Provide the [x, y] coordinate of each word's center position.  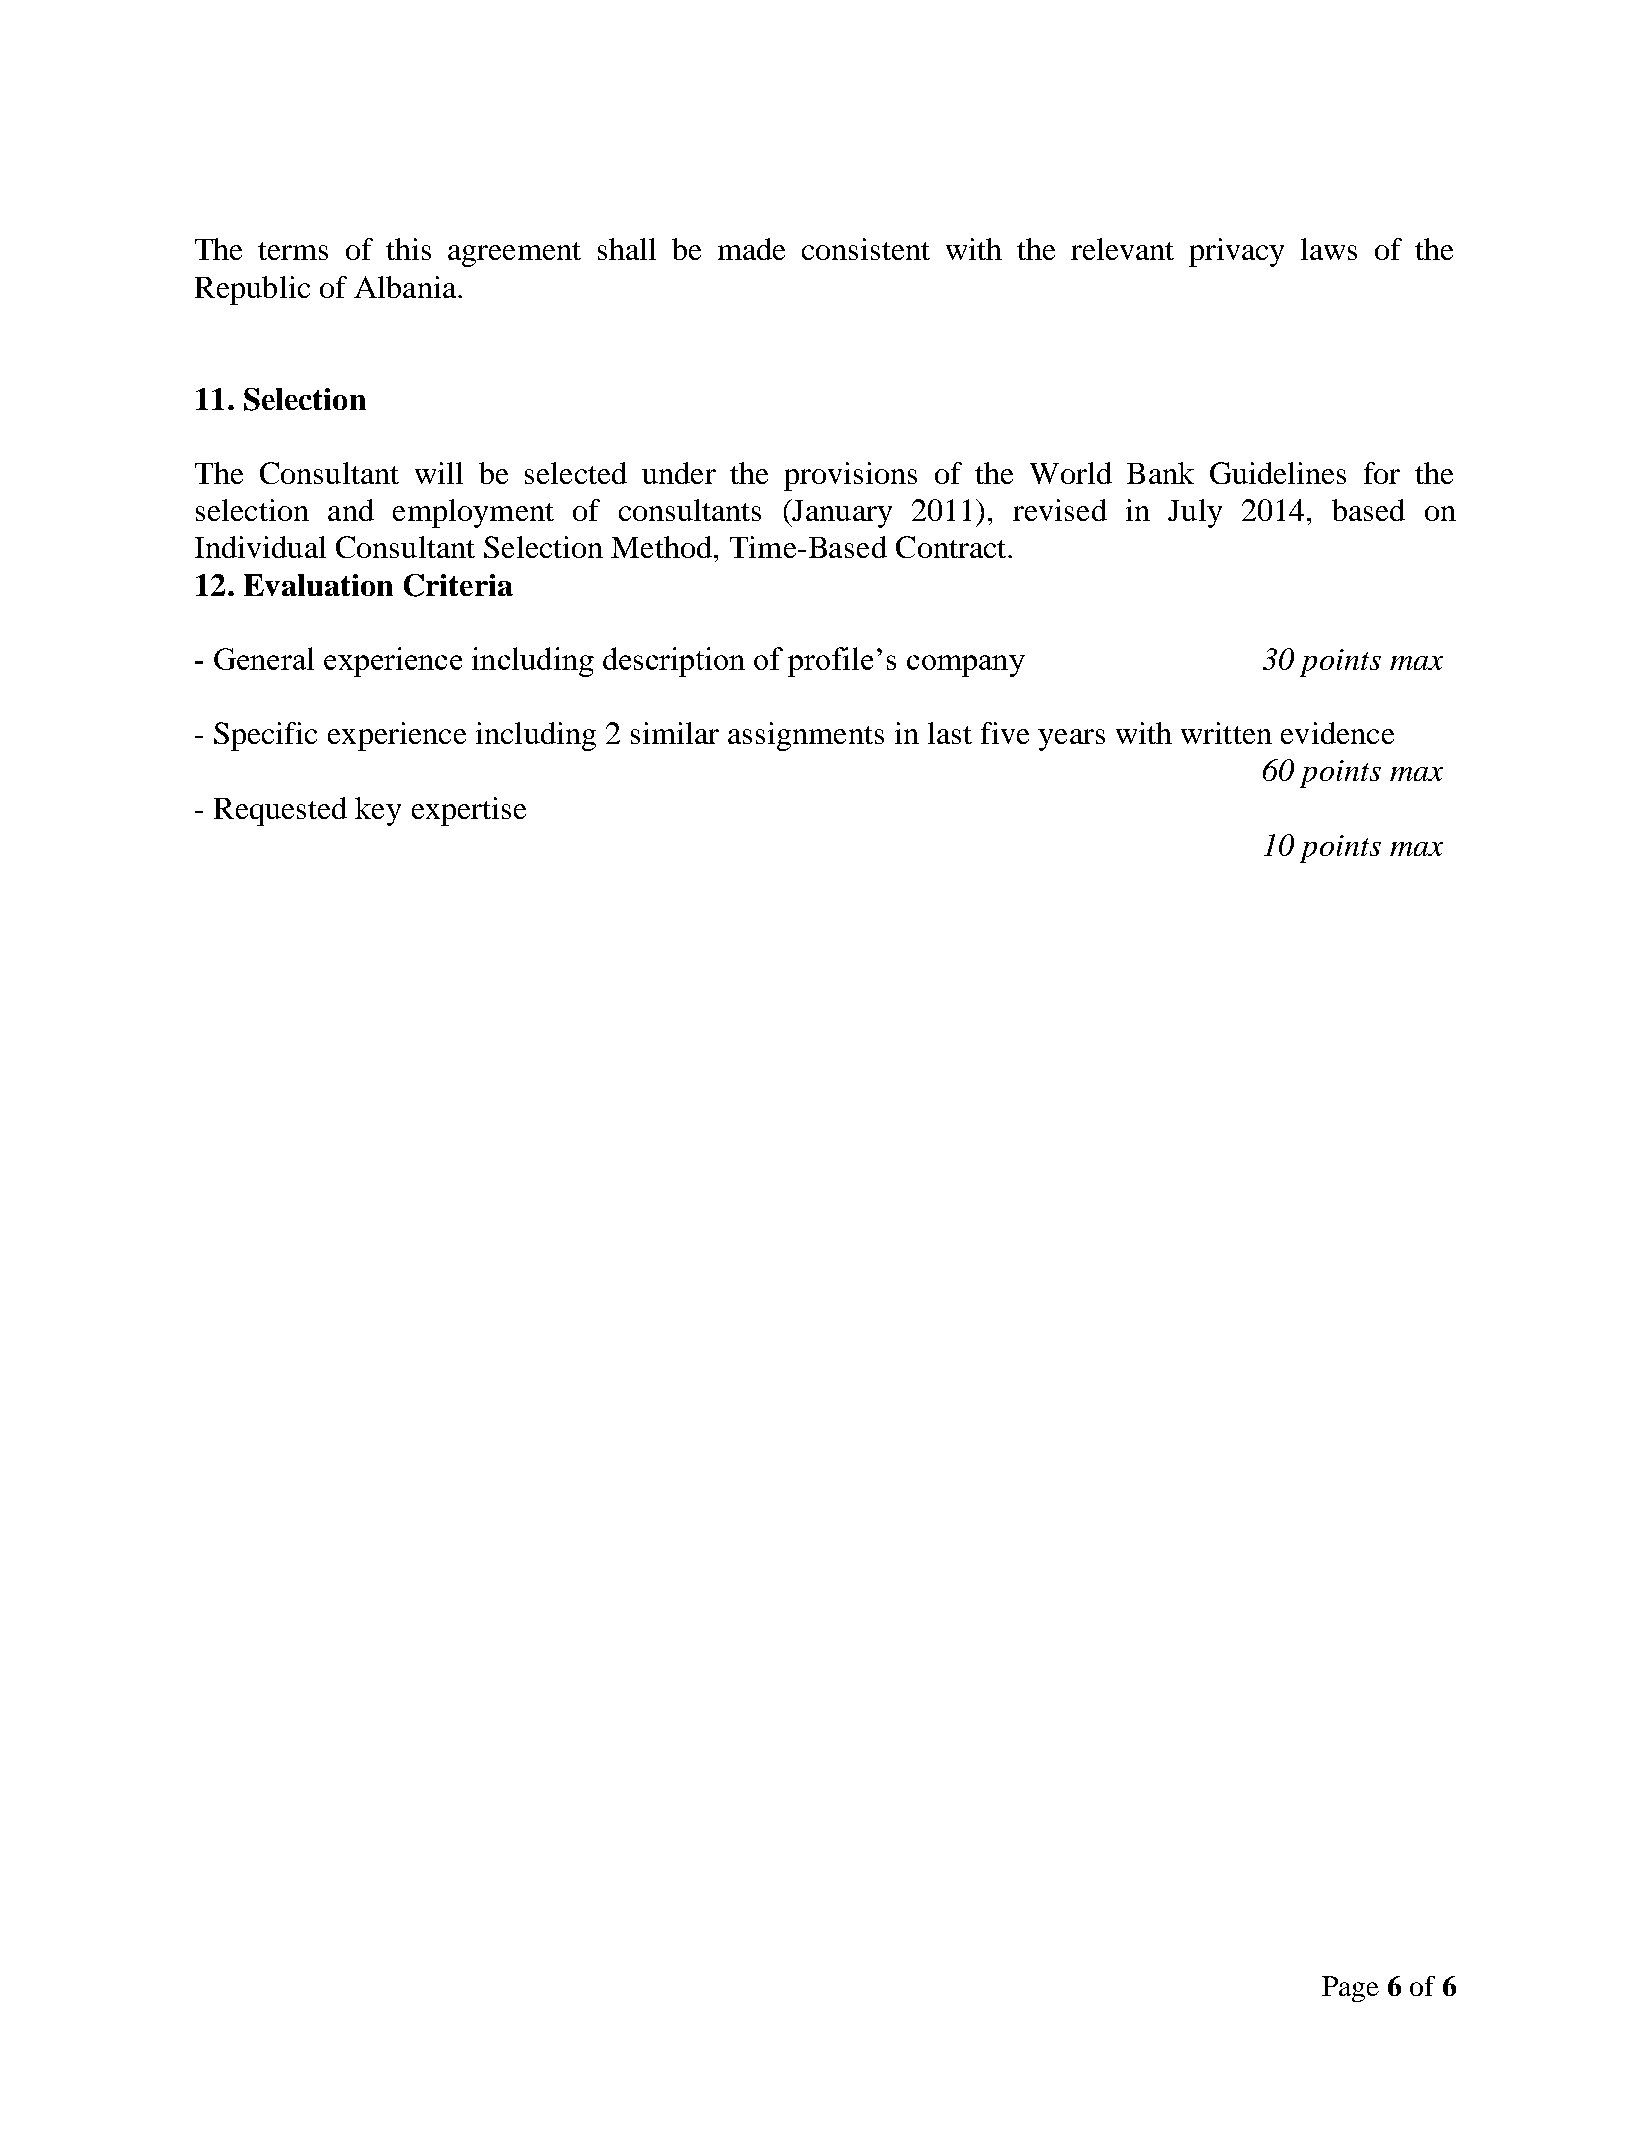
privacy [1236, 252]
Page [1350, 1989]
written [1226, 733]
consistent [866, 249]
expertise [469, 811]
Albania [406, 287]
